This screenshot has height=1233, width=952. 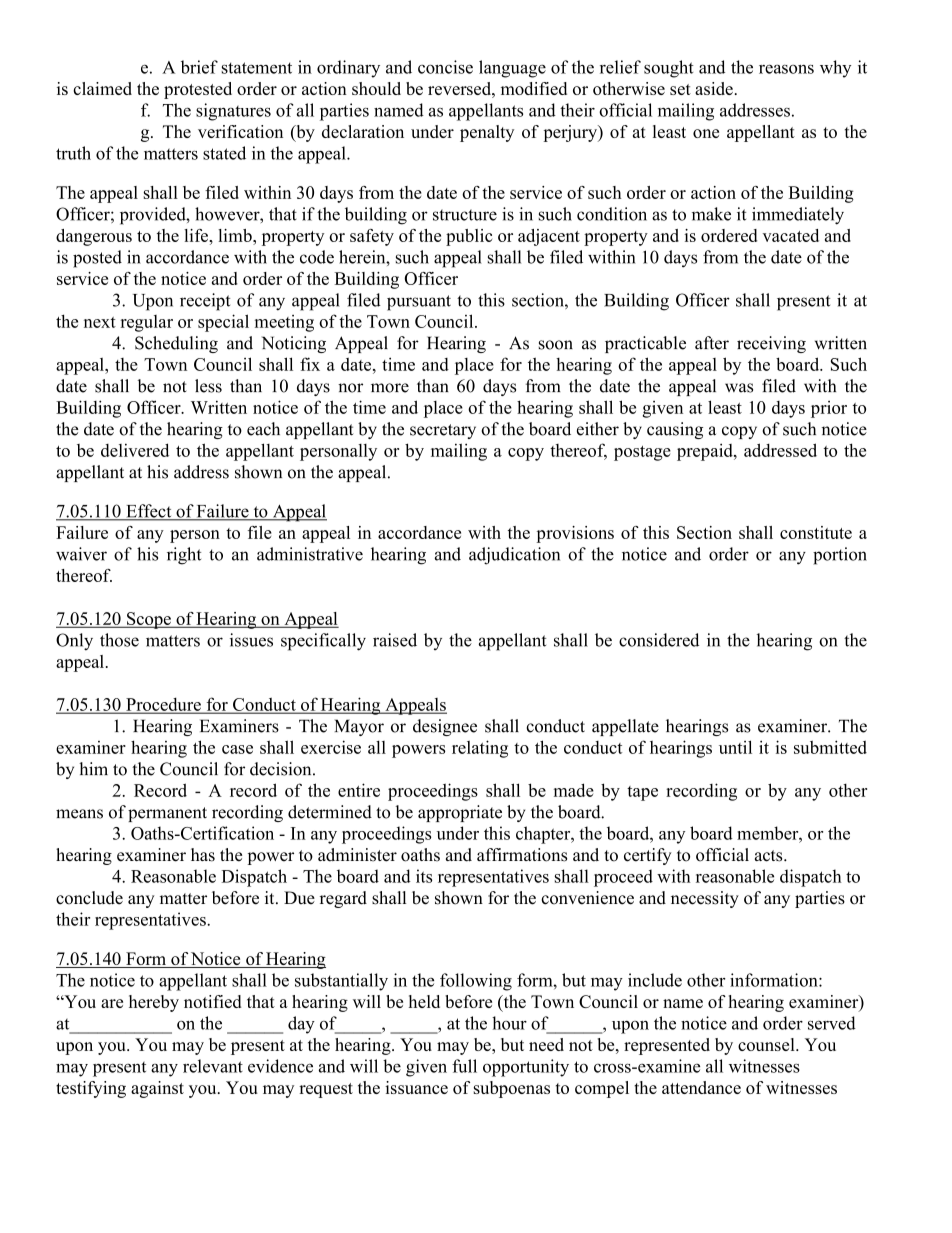 I want to click on adjudication, so click(x=514, y=556).
